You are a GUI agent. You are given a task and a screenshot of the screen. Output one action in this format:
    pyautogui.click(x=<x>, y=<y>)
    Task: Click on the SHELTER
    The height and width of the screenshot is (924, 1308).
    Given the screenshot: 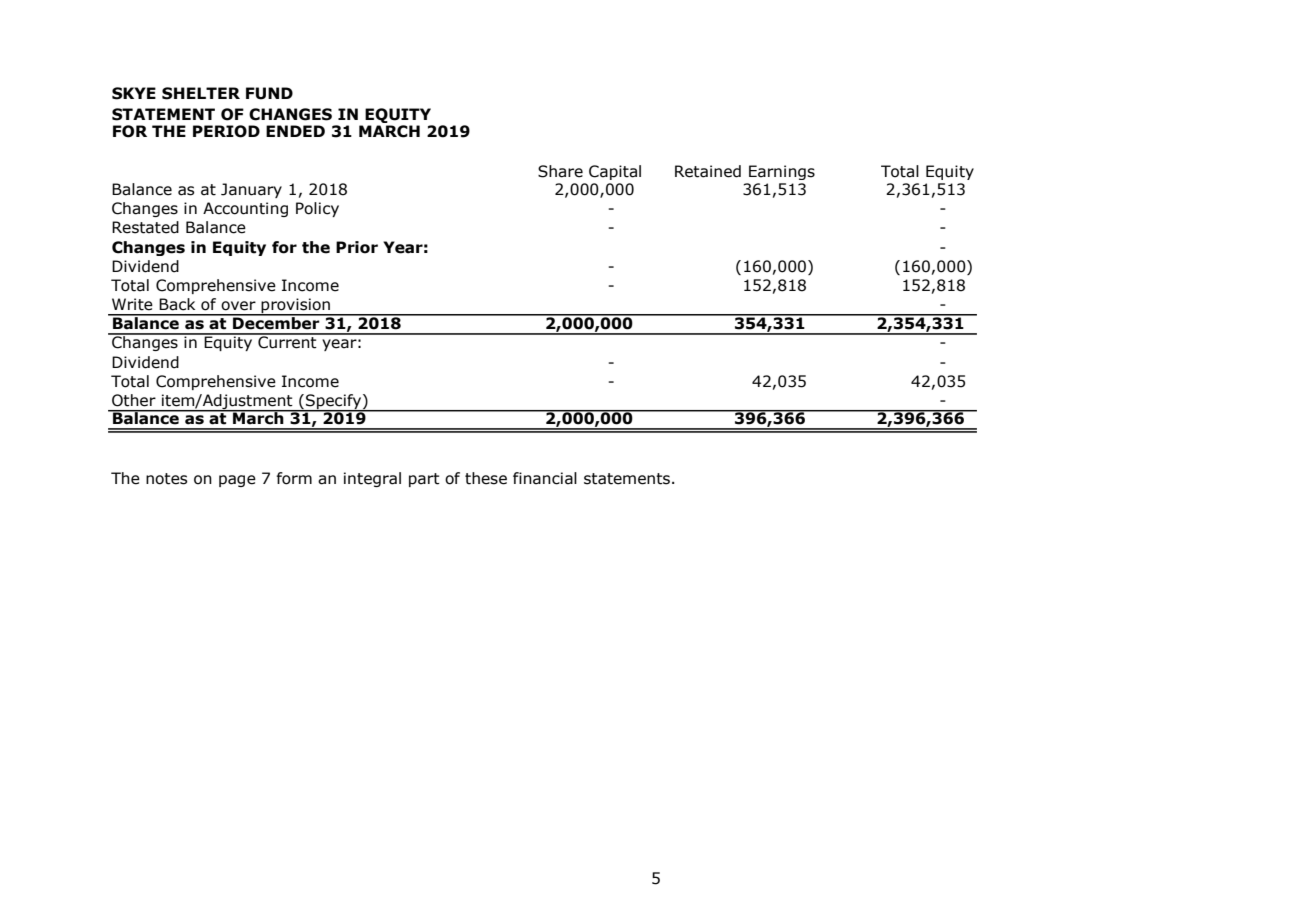 What is the action you would take?
    pyautogui.click(x=201, y=93)
